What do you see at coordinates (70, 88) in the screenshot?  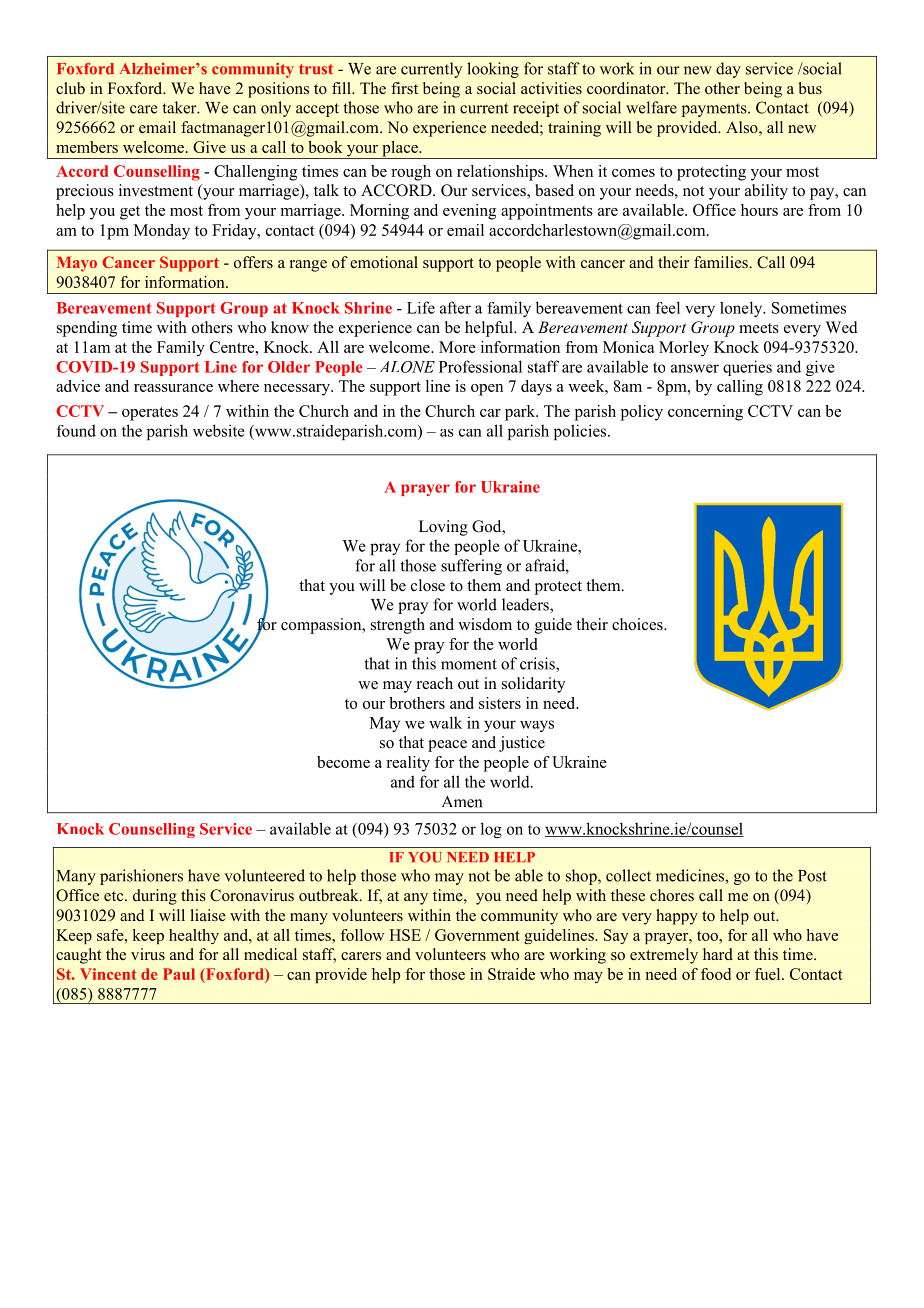 I see `club` at bounding box center [70, 88].
